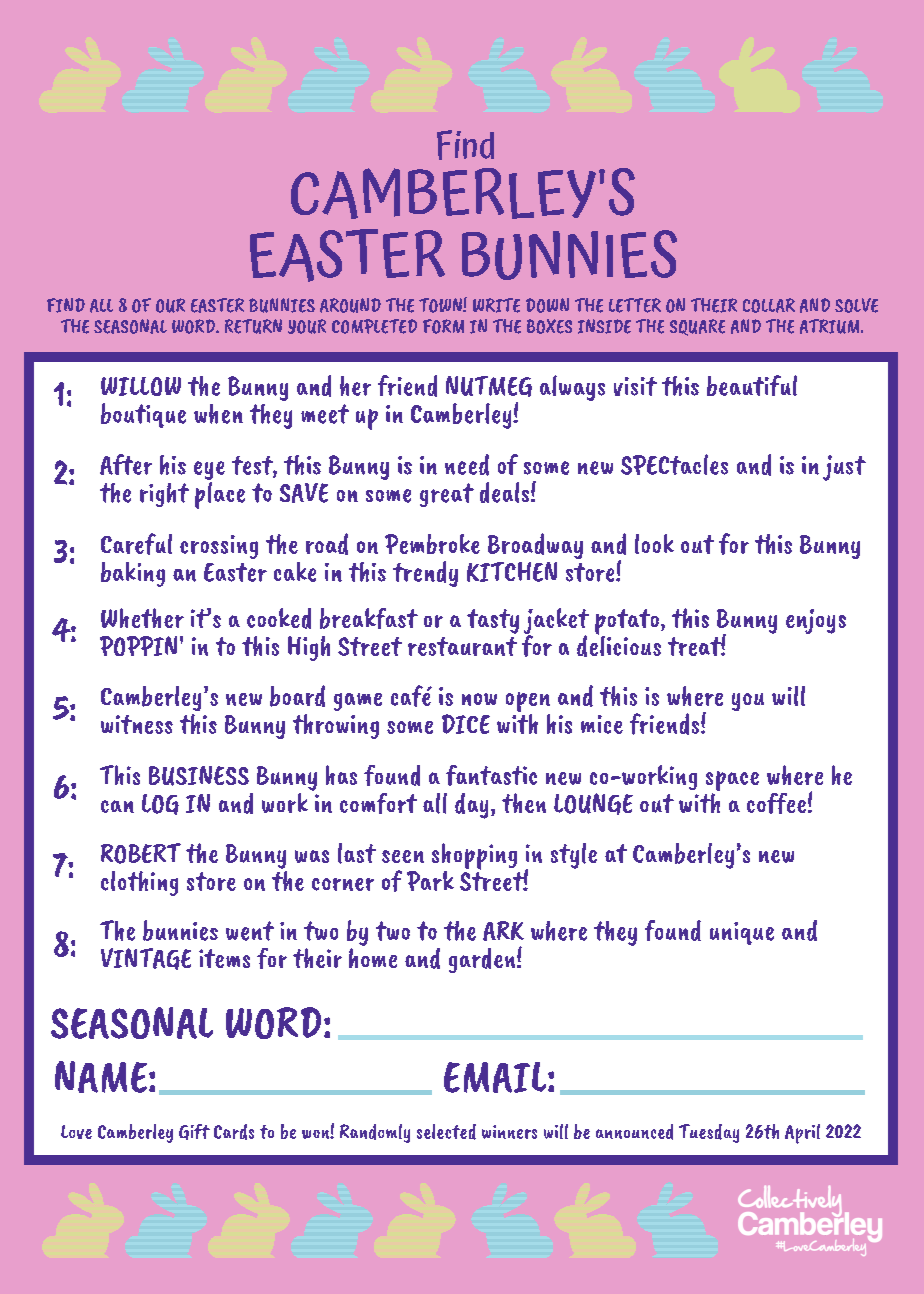  I want to click on COLLAR, so click(769, 305).
